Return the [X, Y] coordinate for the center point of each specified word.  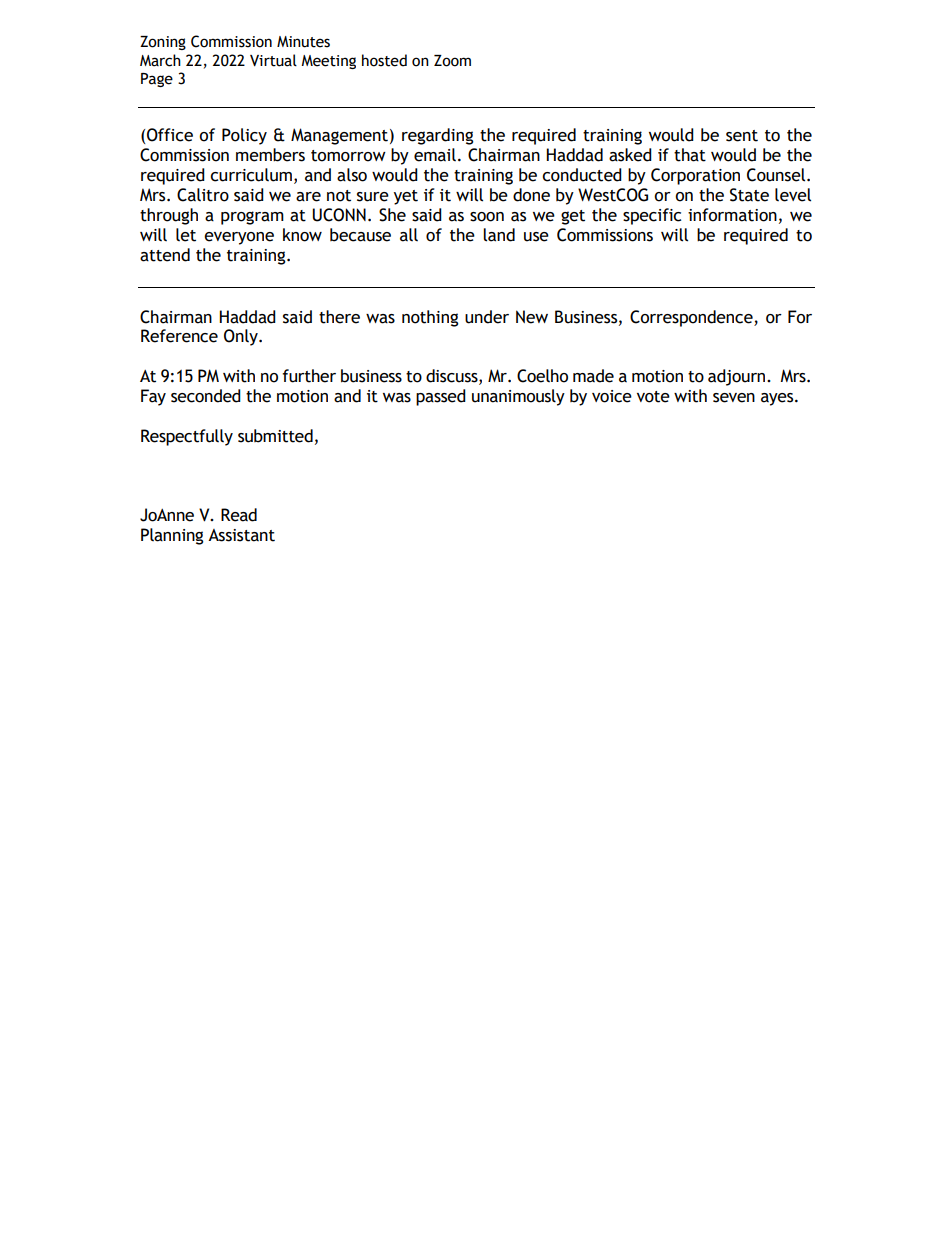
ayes [778, 399]
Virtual [273, 60]
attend [165, 255]
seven [734, 398]
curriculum [251, 175]
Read [239, 515]
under [487, 317]
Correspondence [692, 318]
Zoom [452, 61]
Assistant [241, 535]
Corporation [695, 176]
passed [441, 397]
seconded [206, 396]
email [435, 155]
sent [742, 136]
